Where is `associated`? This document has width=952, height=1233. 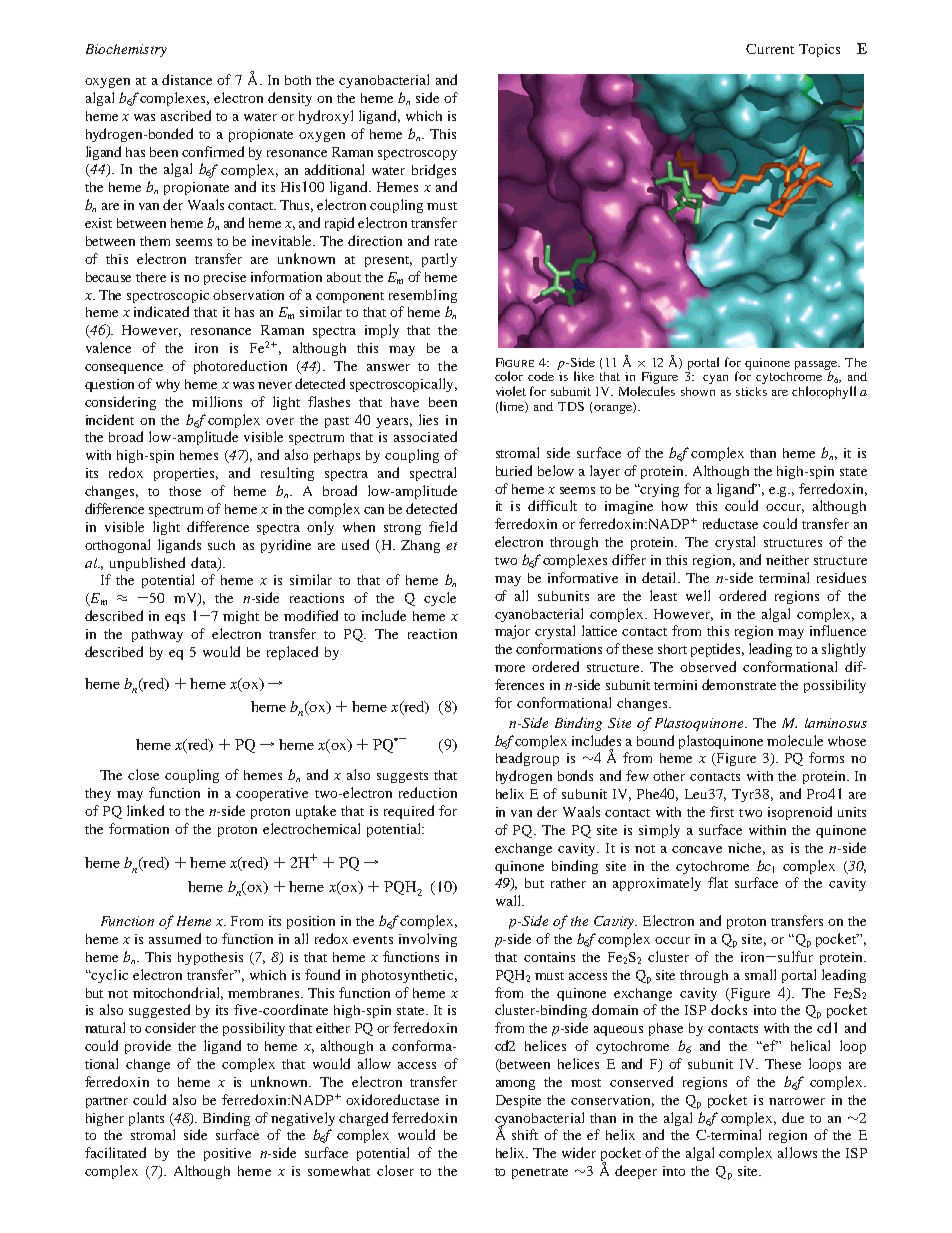
associated is located at coordinates (425, 436).
